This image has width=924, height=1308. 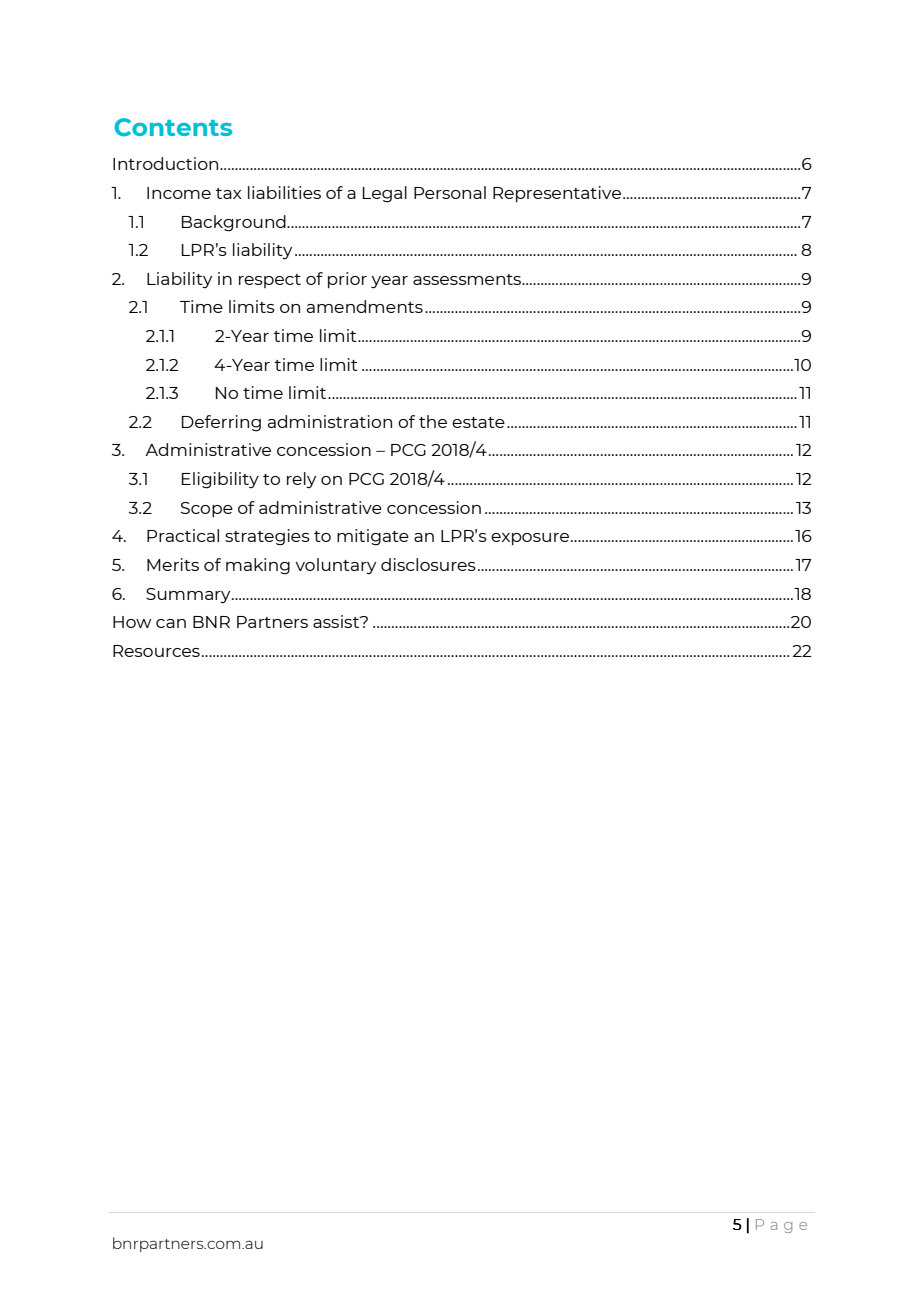 What do you see at coordinates (337, 621) in the image?
I see `assist` at bounding box center [337, 621].
